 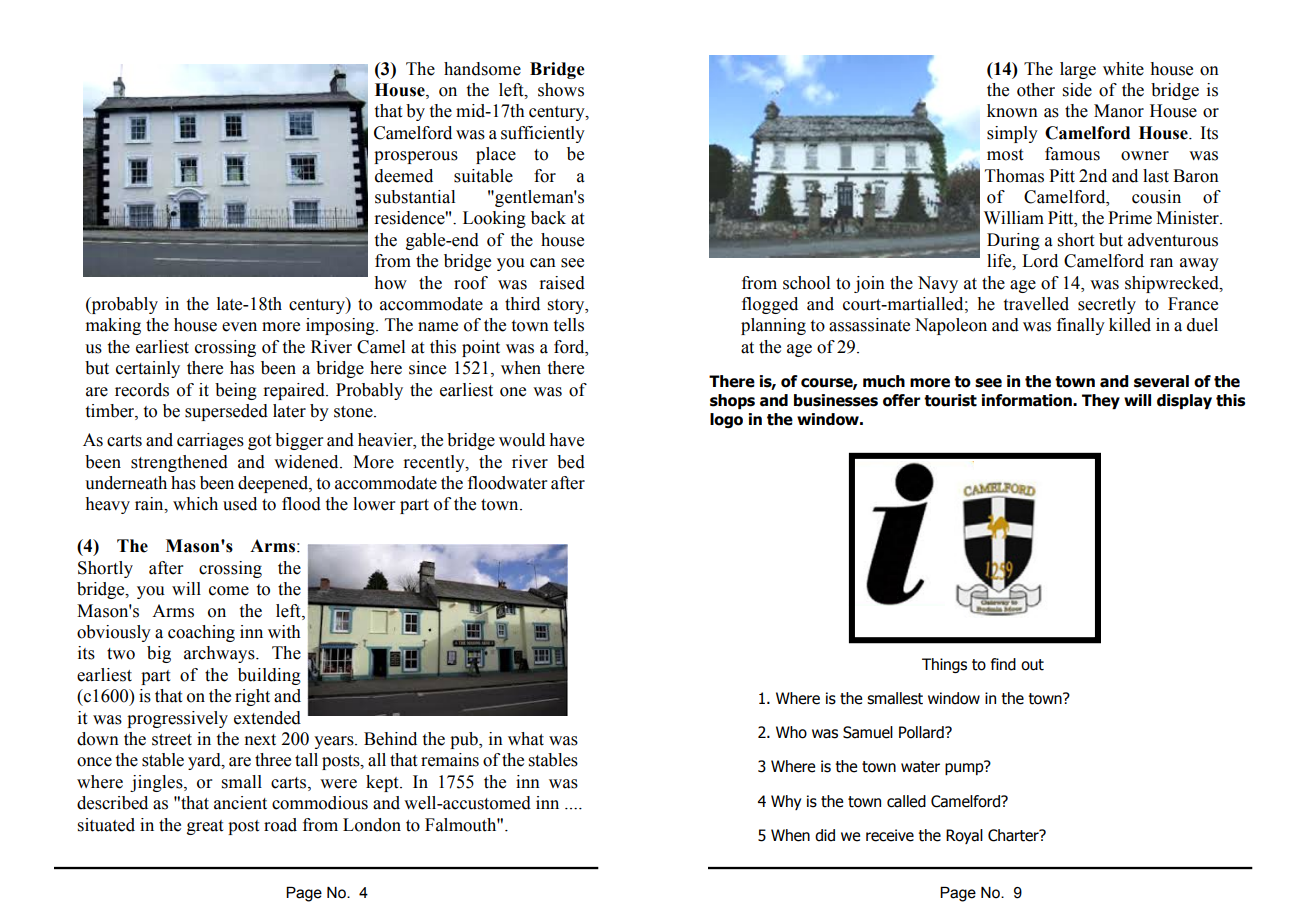 What do you see at coordinates (567, 440) in the image?
I see `have` at bounding box center [567, 440].
